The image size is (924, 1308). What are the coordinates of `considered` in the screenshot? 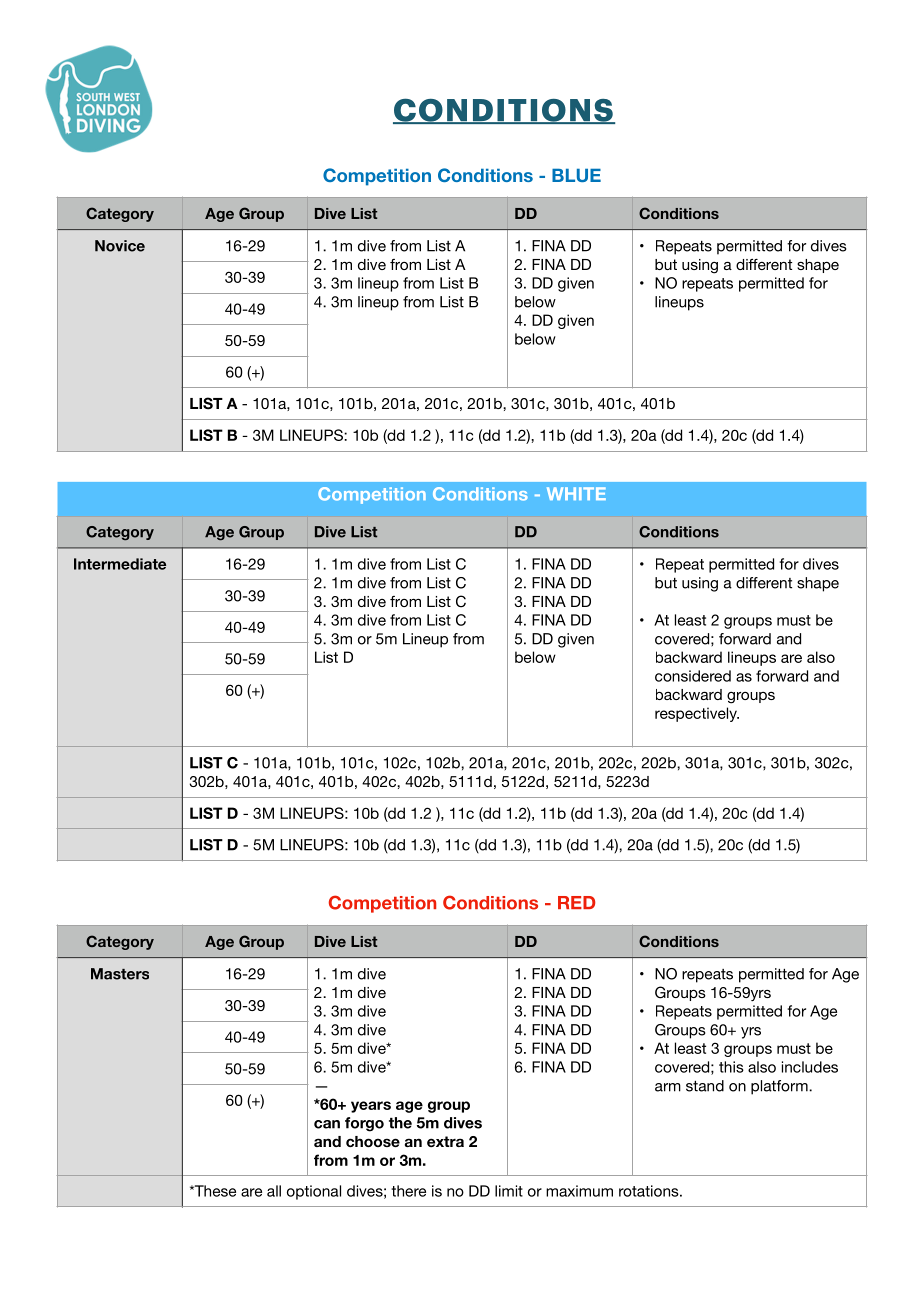 It's located at (693, 676).
